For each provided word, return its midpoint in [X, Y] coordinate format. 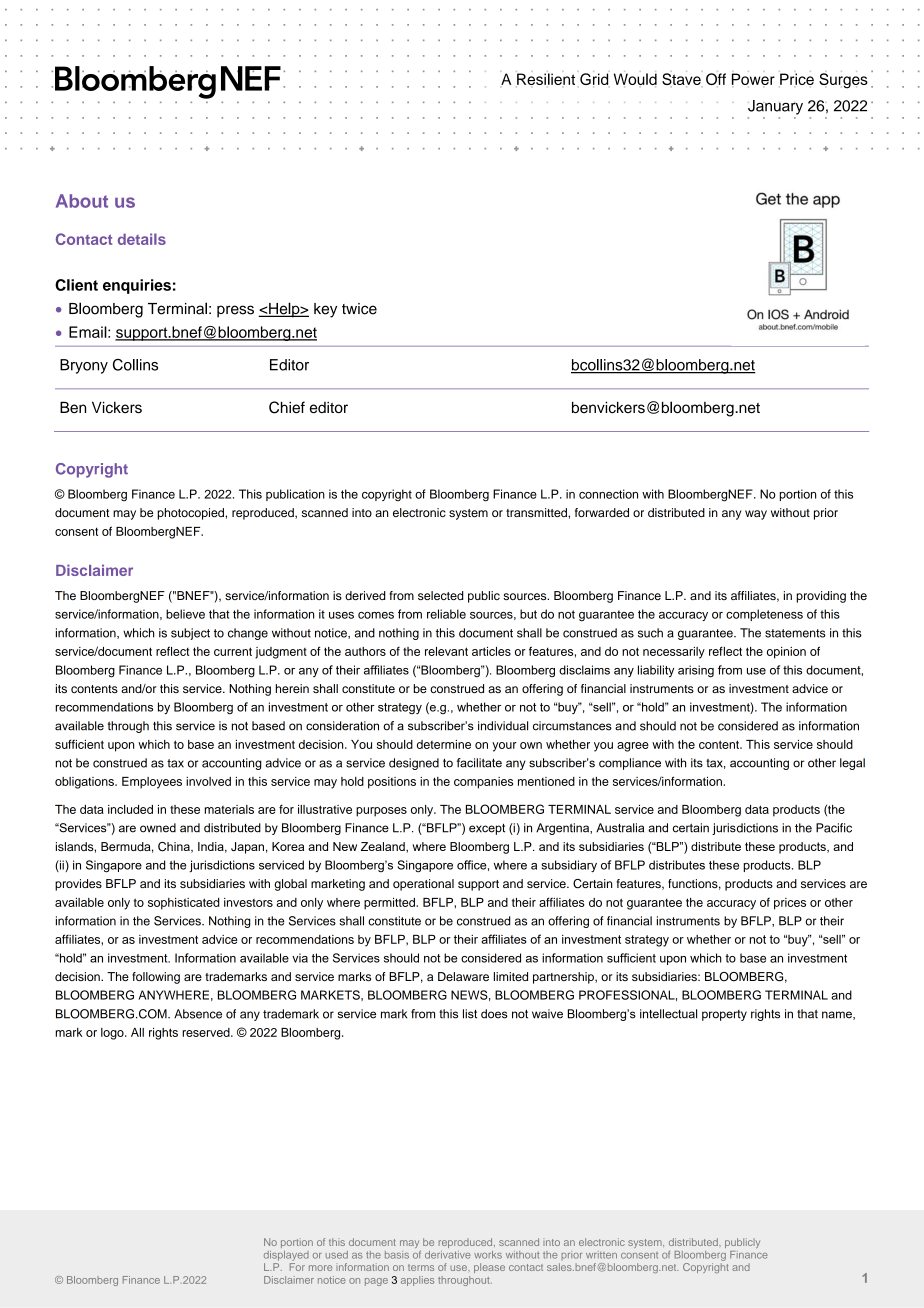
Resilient [545, 79]
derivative [447, 1255]
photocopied [191, 514]
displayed [286, 1256]
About [82, 201]
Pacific [834, 828]
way [756, 515]
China [175, 847]
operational [423, 885]
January [775, 107]
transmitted [537, 512]
